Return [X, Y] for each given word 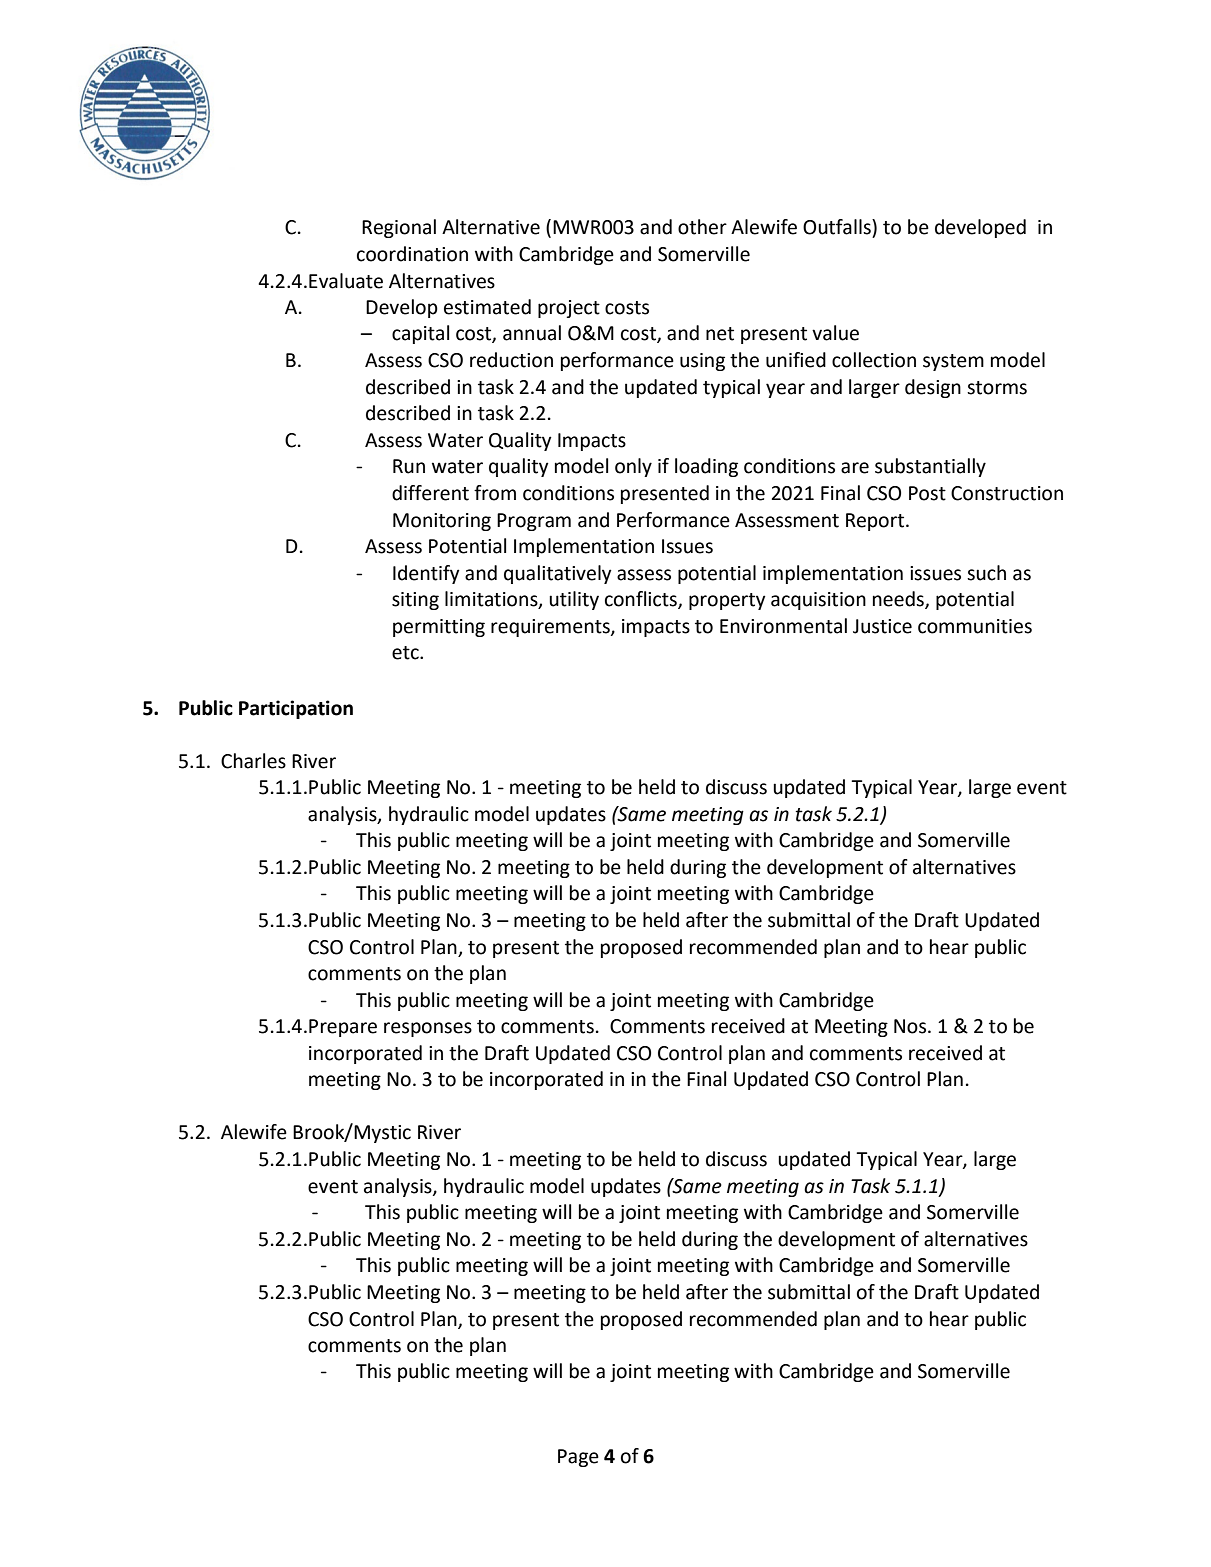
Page [578, 1458]
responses [428, 1029]
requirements [551, 628]
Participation [296, 709]
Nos [911, 1026]
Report [876, 522]
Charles [253, 761]
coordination [412, 254]
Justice [882, 626]
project [569, 309]
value [835, 333]
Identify [426, 574]
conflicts [642, 600]
